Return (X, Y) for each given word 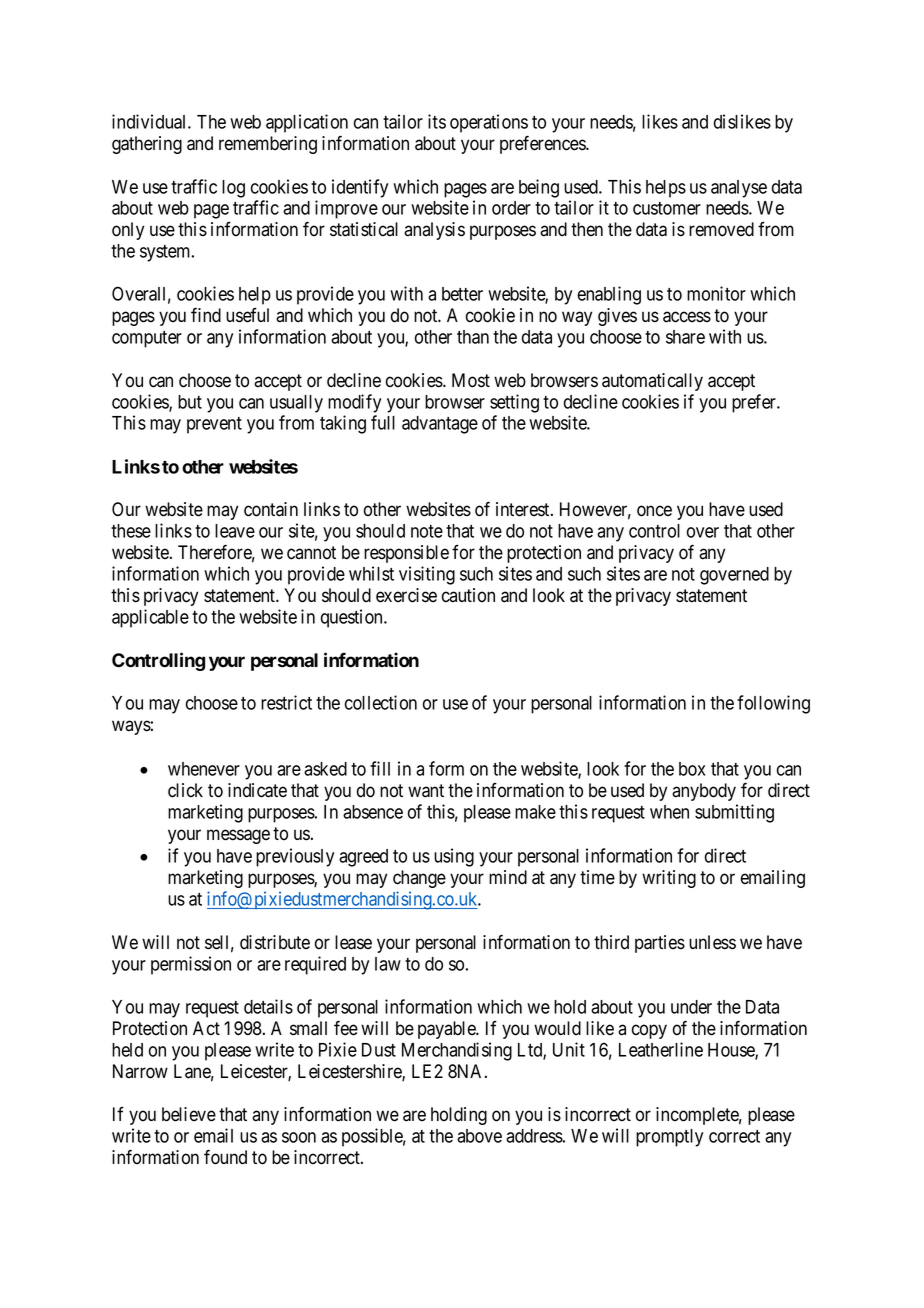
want (426, 791)
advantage (440, 425)
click (185, 790)
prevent (214, 425)
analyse (739, 189)
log (233, 189)
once (654, 511)
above (479, 1136)
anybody (704, 792)
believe (189, 1114)
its (437, 121)
